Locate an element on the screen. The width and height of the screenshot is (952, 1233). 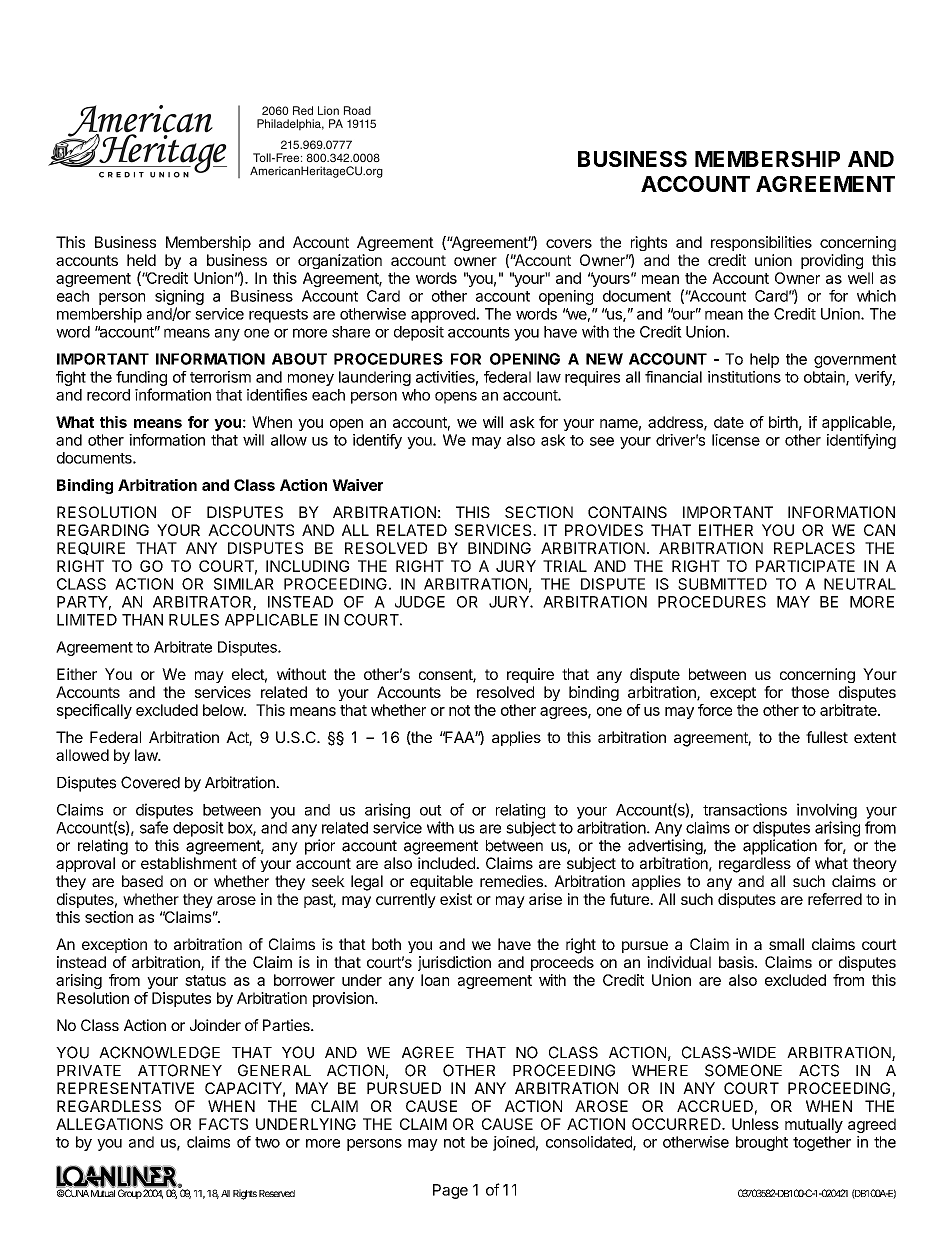
included is located at coordinates (447, 863).
